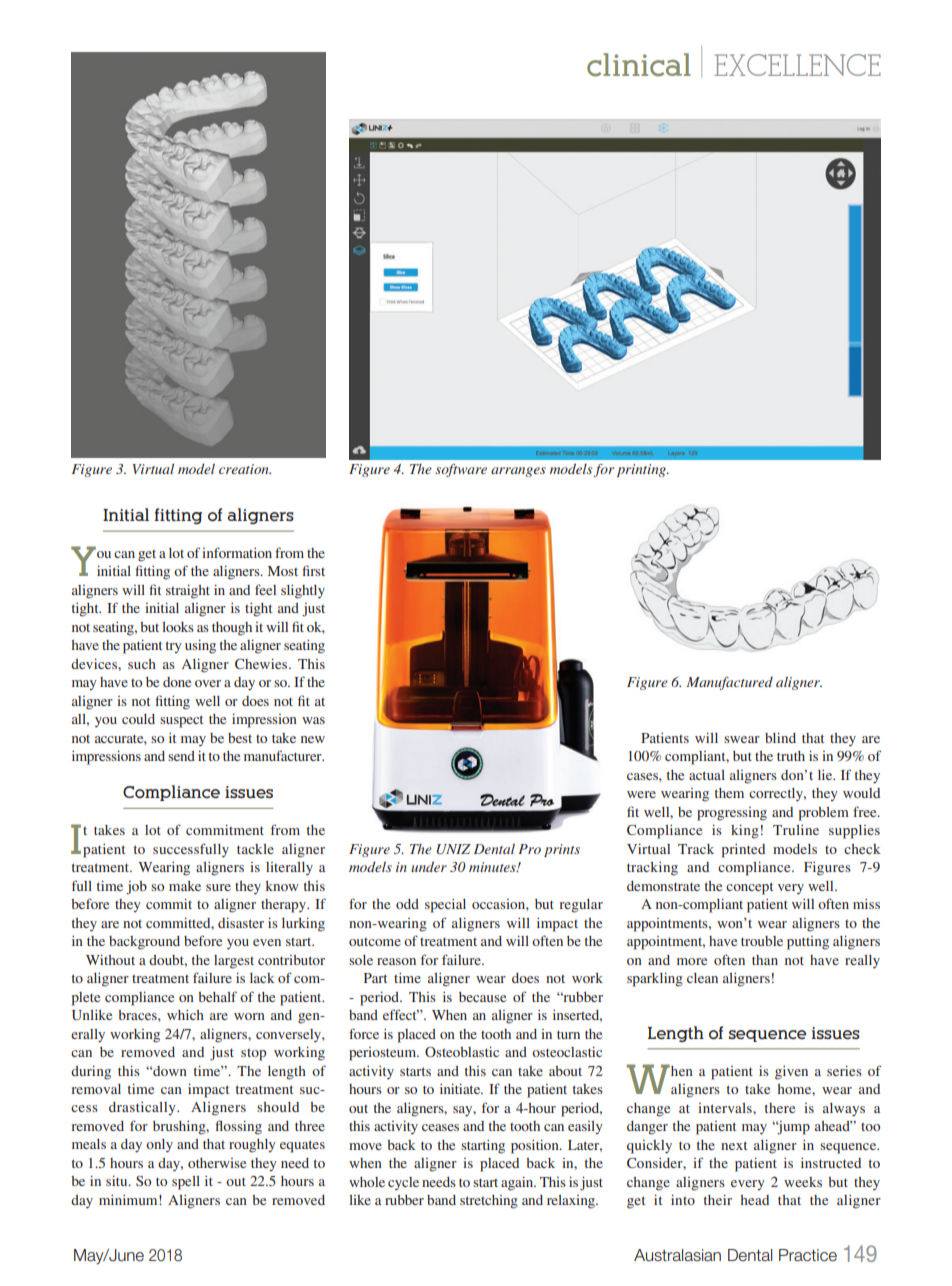  What do you see at coordinates (743, 851) in the screenshot?
I see `printed` at bounding box center [743, 851].
